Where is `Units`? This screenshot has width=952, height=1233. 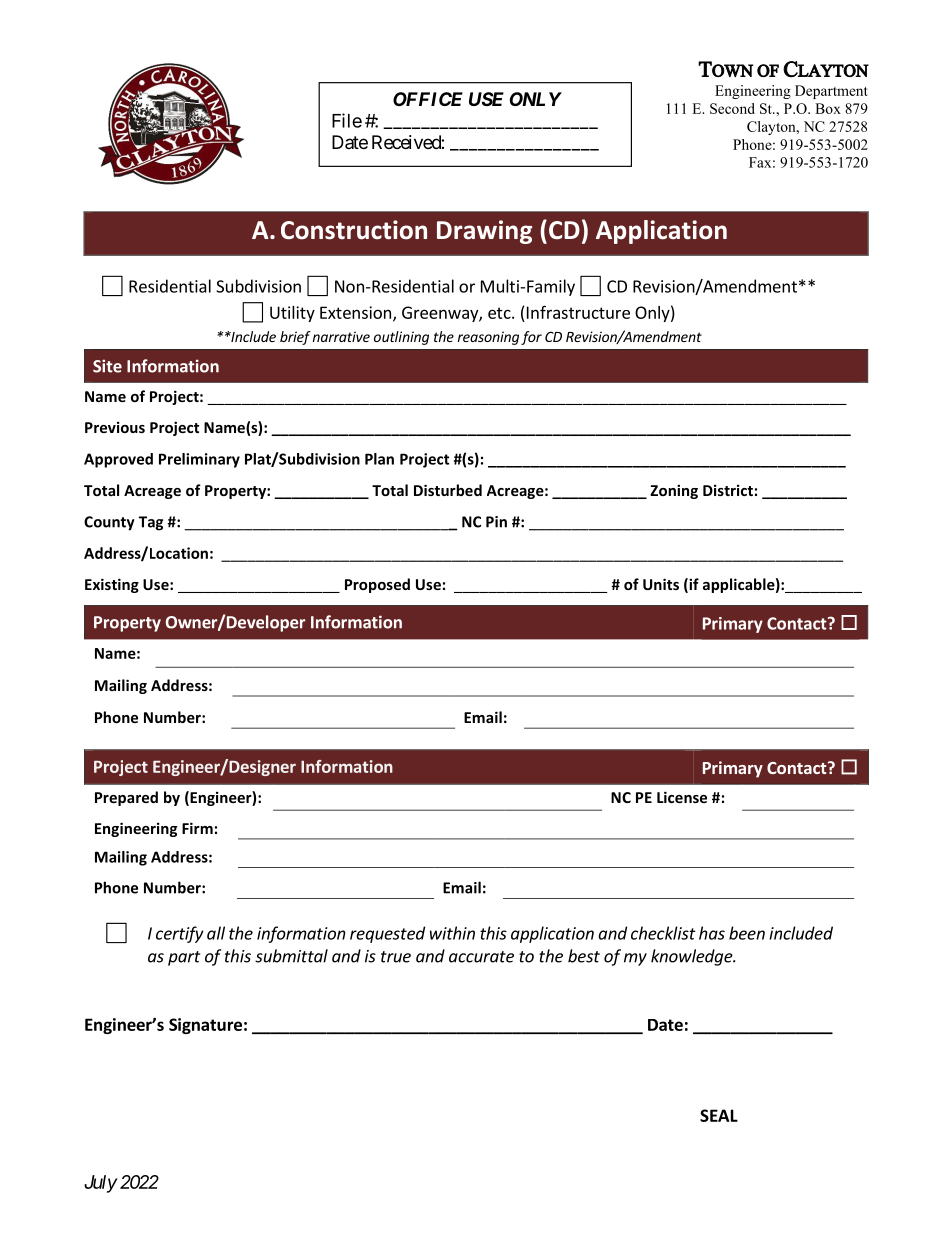
Units is located at coordinates (661, 584).
